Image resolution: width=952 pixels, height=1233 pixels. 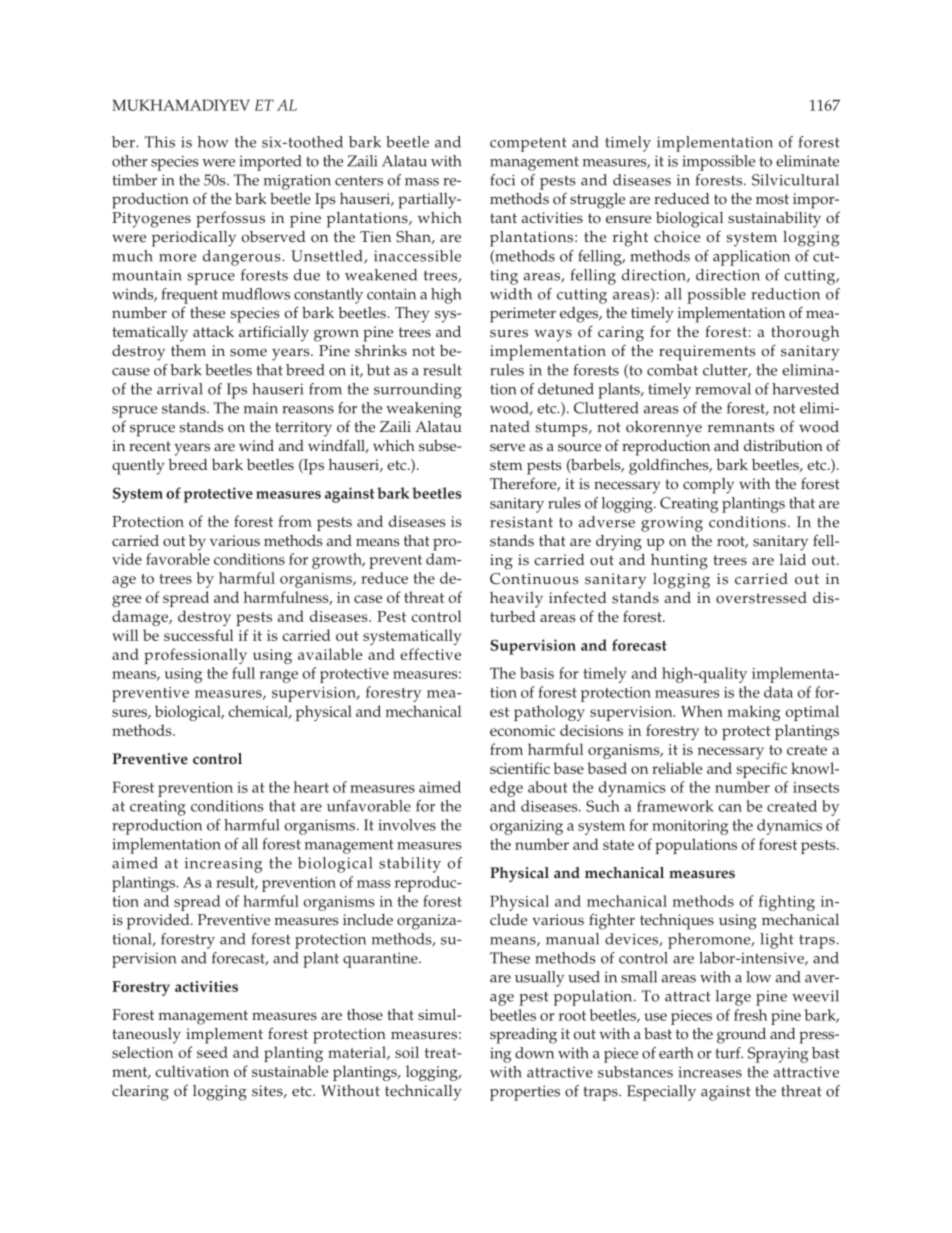 What do you see at coordinates (708, 486) in the document?
I see `comply` at bounding box center [708, 486].
